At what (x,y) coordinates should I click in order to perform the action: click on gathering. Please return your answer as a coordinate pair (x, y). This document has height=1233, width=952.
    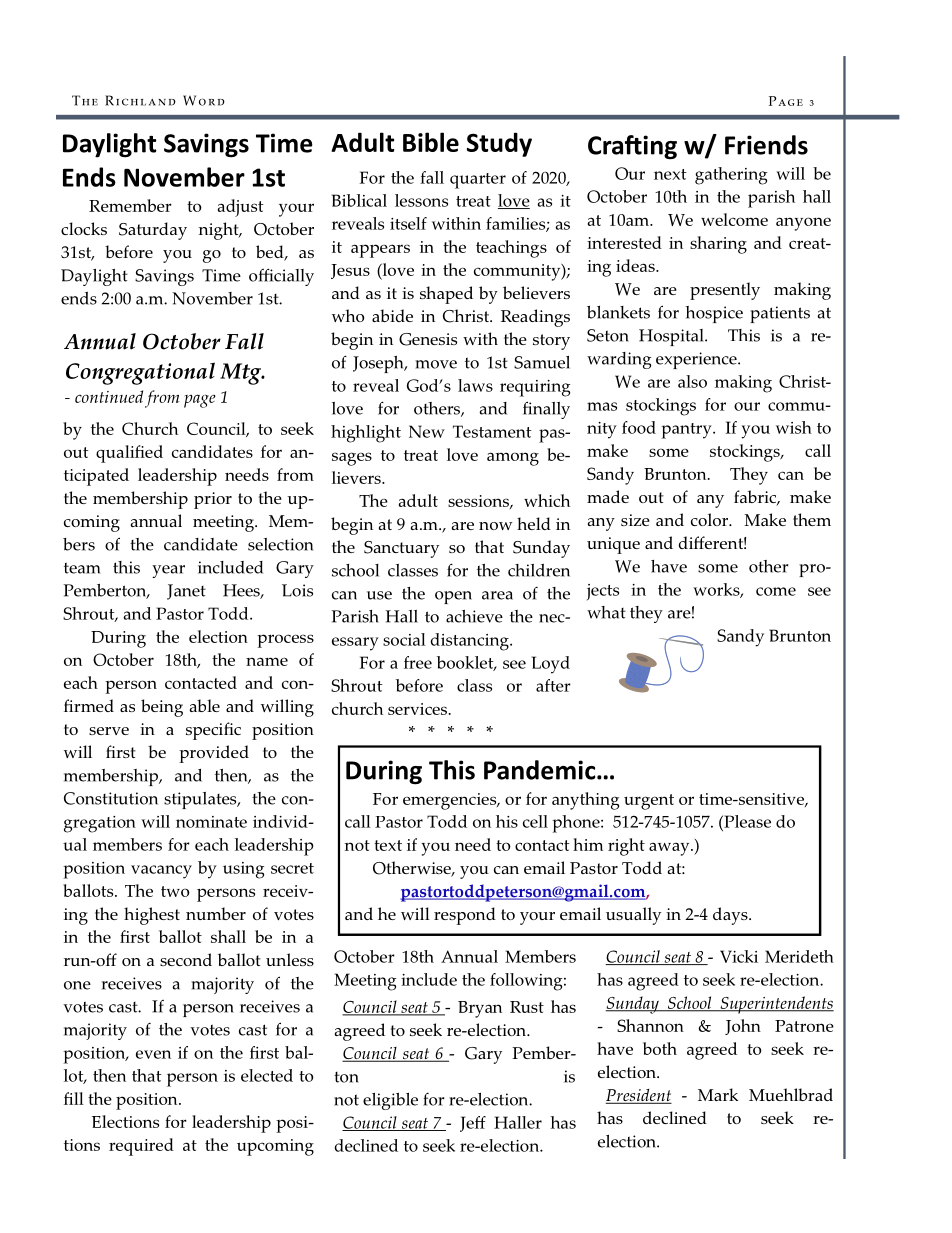
    Looking at the image, I should click on (731, 176).
